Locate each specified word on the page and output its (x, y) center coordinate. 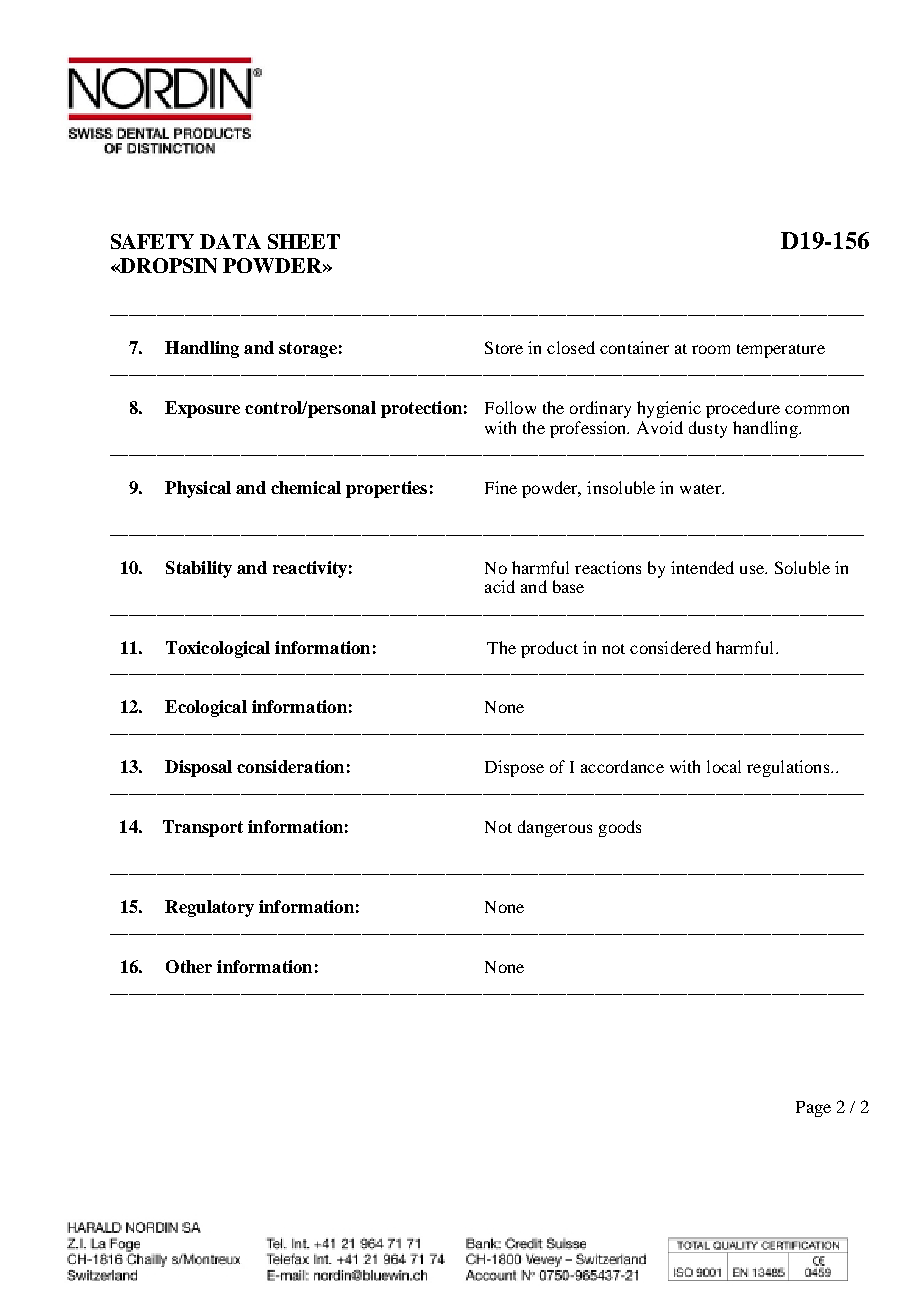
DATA (230, 241)
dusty (708, 429)
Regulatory (209, 908)
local (724, 766)
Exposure (202, 409)
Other (189, 966)
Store (504, 347)
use (753, 569)
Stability (199, 569)
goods (620, 828)
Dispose (514, 768)
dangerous (555, 828)
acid (500, 586)
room (711, 349)
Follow (510, 407)
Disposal (198, 768)
